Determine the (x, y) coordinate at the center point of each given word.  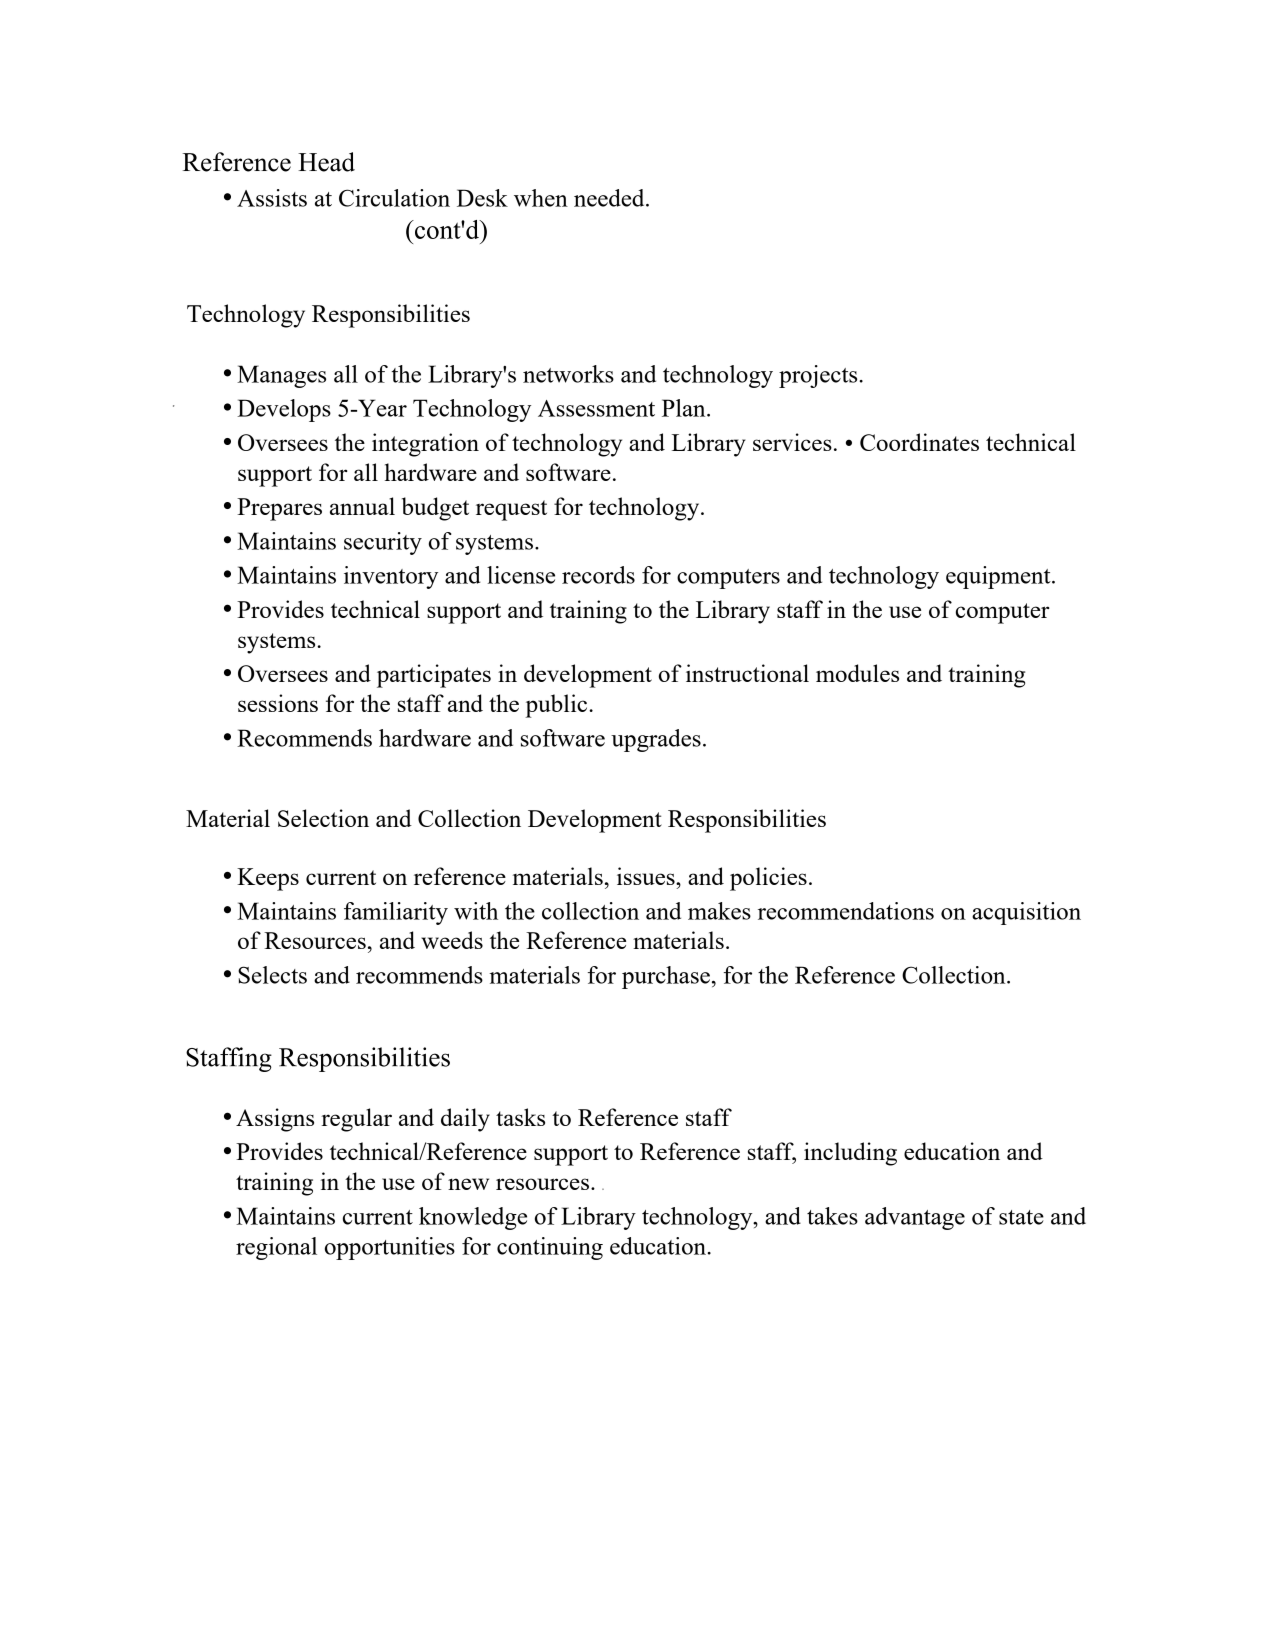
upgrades (656, 740)
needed (610, 198)
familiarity (396, 913)
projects (819, 376)
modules (857, 673)
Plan (685, 408)
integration (425, 445)
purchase (666, 977)
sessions (278, 703)
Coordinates (919, 442)
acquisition (1026, 913)
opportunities (390, 1248)
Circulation (394, 198)
